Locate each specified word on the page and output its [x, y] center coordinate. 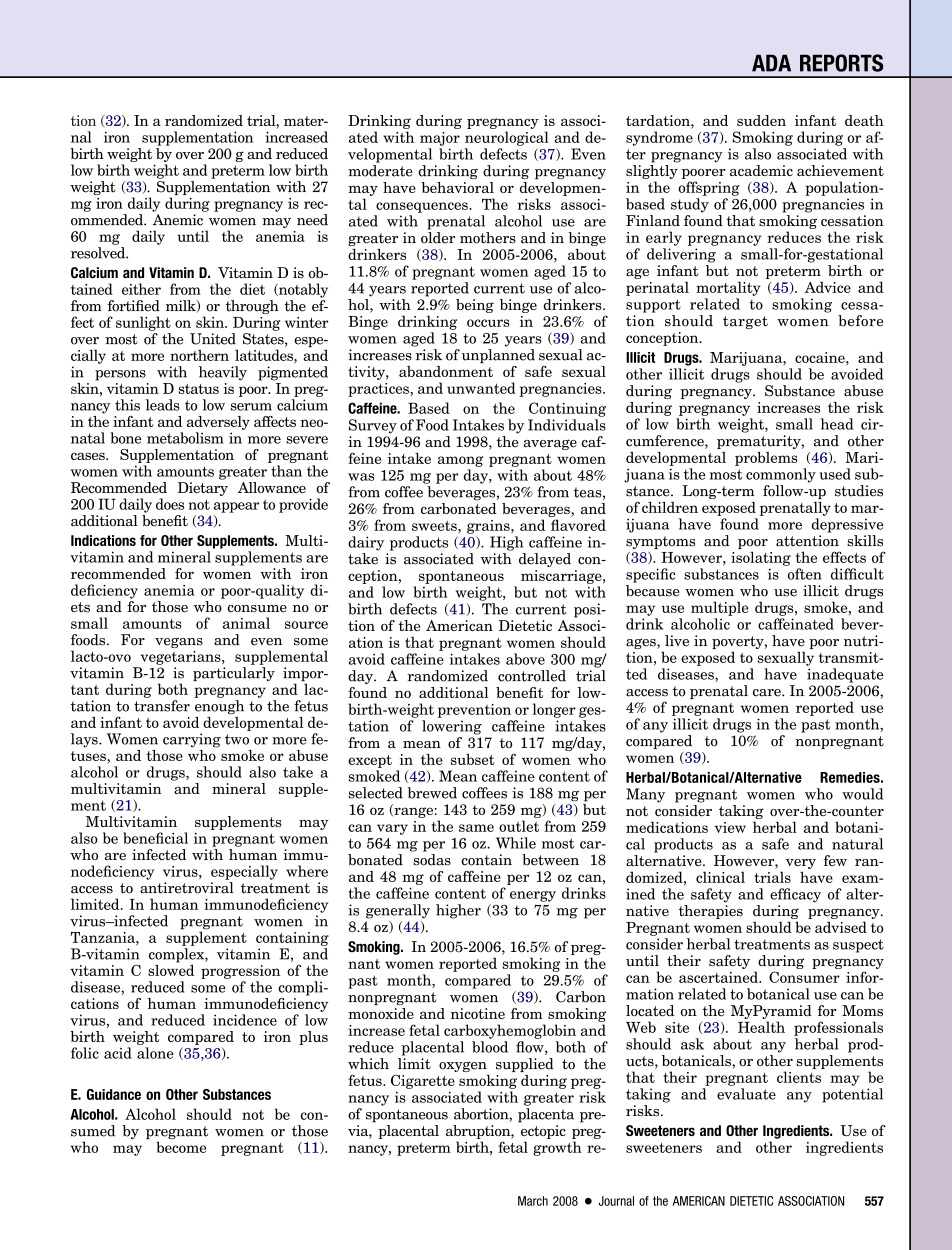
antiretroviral [187, 888]
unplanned [498, 356]
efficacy [795, 895]
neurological [507, 138]
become [181, 1147]
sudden [761, 120]
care [768, 693]
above [525, 659]
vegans [179, 643]
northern [199, 355]
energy [533, 896]
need [312, 220]
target [745, 322]
